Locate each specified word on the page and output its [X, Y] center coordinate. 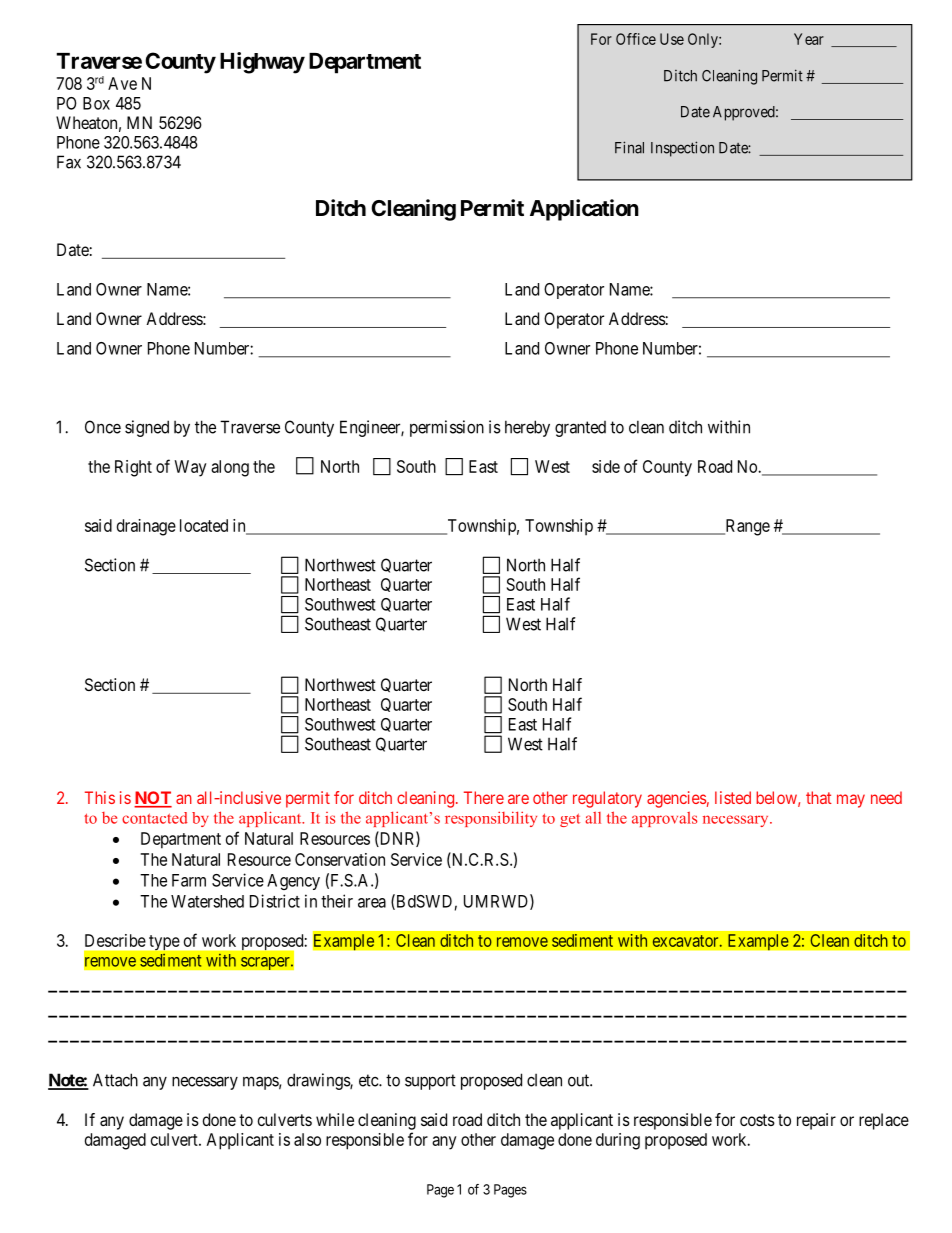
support [430, 1082]
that [819, 797]
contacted [155, 818]
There [484, 797]
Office [636, 39]
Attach [115, 1080]
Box [96, 103]
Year [809, 39]
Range [746, 527]
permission [447, 428]
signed [147, 428]
